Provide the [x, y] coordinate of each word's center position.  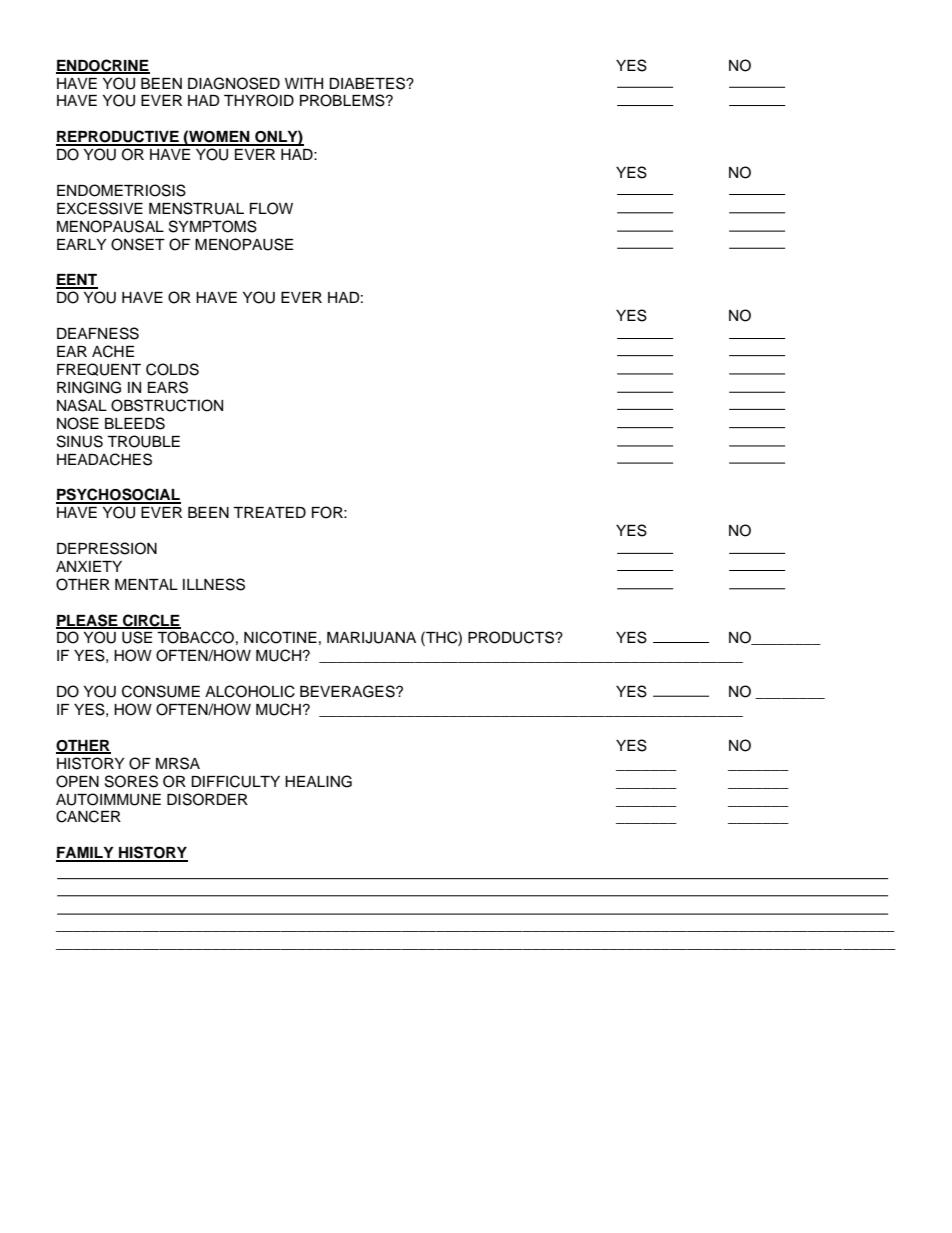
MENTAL [146, 584]
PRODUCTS [512, 637]
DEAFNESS [98, 333]
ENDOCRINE [103, 66]
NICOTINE [280, 637]
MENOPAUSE [244, 244]
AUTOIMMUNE [108, 799]
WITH [304, 83]
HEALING [318, 781]
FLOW [271, 208]
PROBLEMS [343, 100]
